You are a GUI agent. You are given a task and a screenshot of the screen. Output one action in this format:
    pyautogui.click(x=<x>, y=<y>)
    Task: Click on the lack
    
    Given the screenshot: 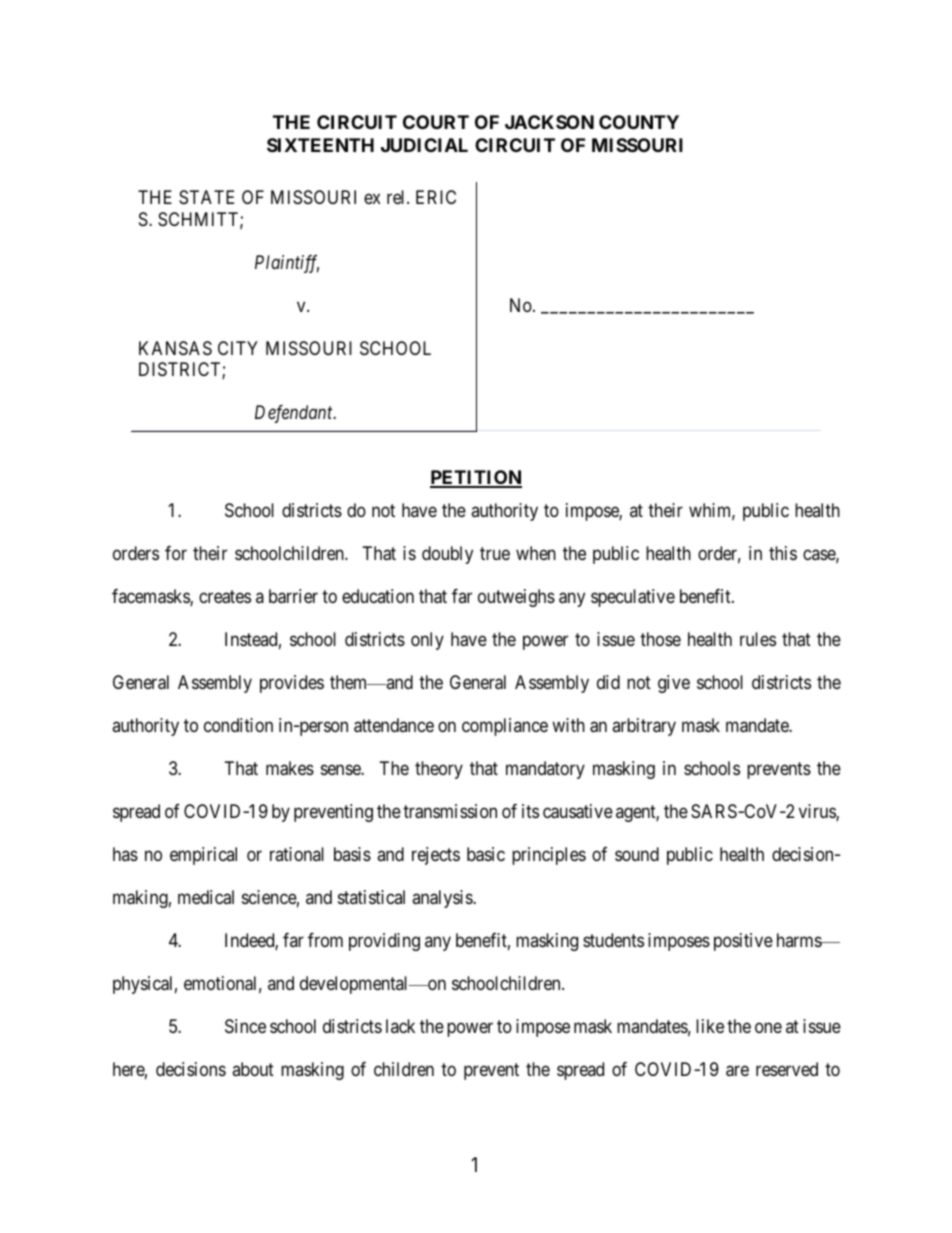 What is the action you would take?
    pyautogui.click(x=400, y=1026)
